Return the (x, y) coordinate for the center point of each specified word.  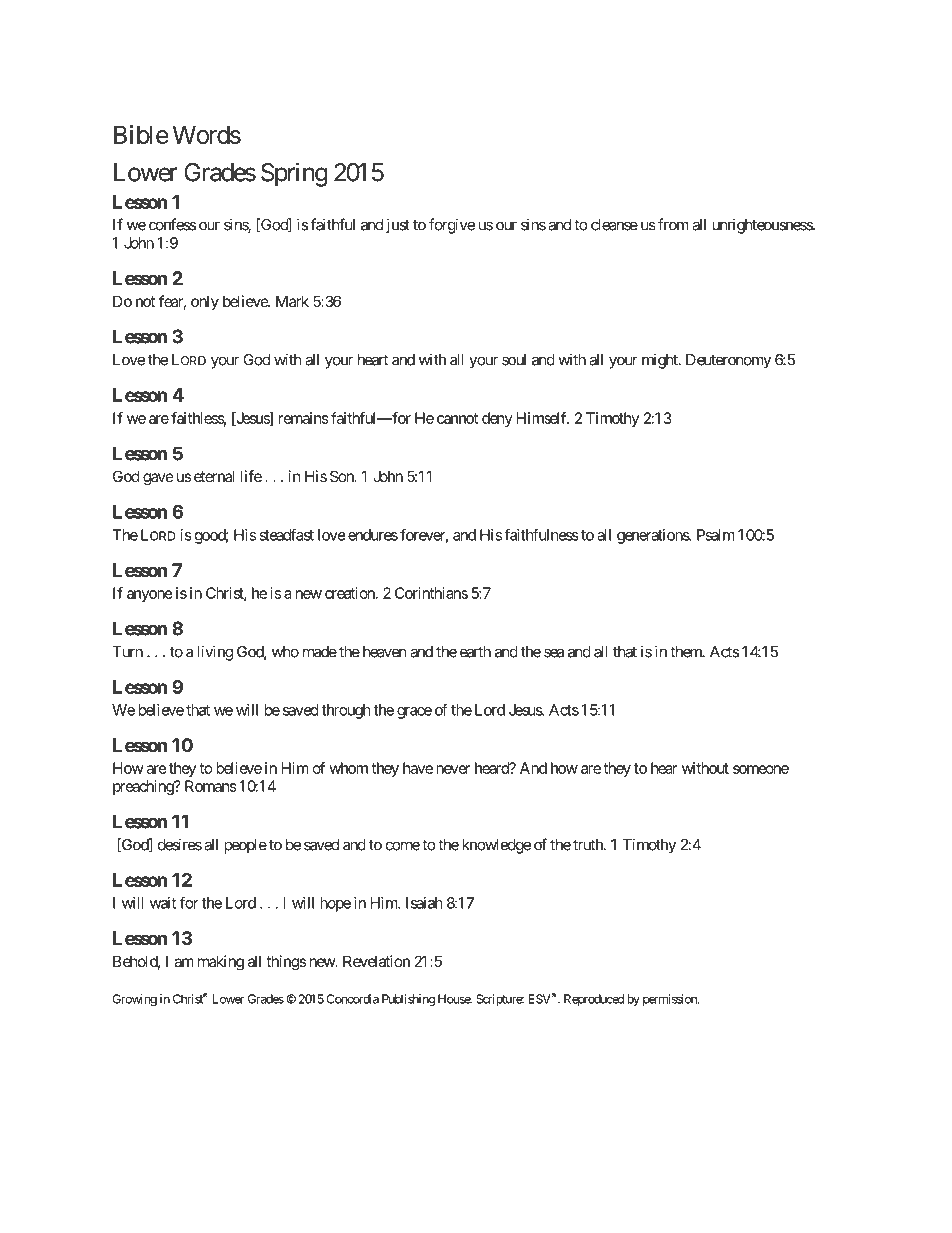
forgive (452, 226)
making (221, 963)
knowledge (496, 846)
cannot (457, 418)
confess (172, 224)
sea (554, 653)
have (418, 768)
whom (348, 768)
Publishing (408, 1000)
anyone (150, 596)
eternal (214, 476)
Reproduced (594, 1000)
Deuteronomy (728, 361)
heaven (385, 652)
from (673, 224)
